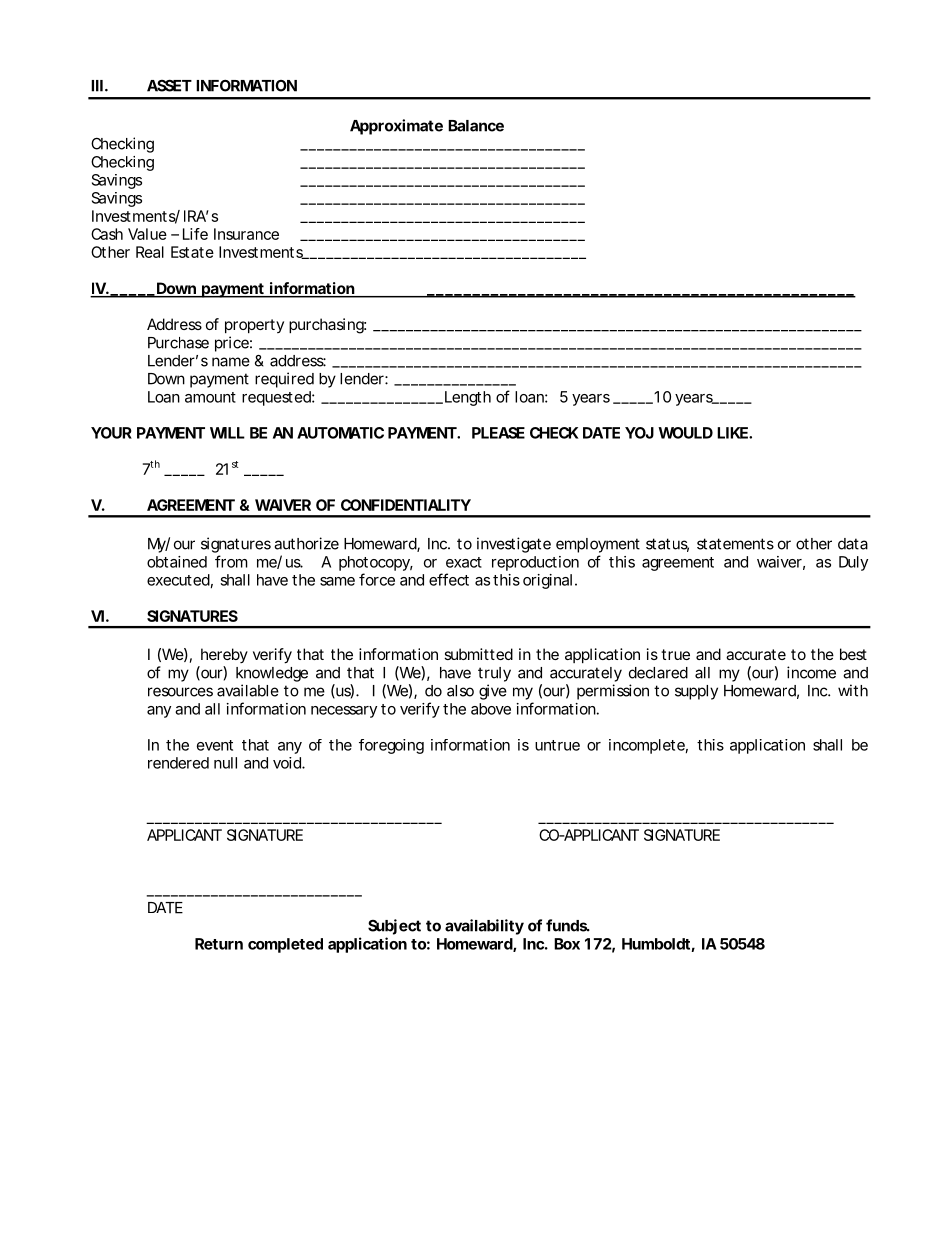 Image resolution: width=952 pixels, height=1233 pixels. I want to click on income, so click(811, 672).
